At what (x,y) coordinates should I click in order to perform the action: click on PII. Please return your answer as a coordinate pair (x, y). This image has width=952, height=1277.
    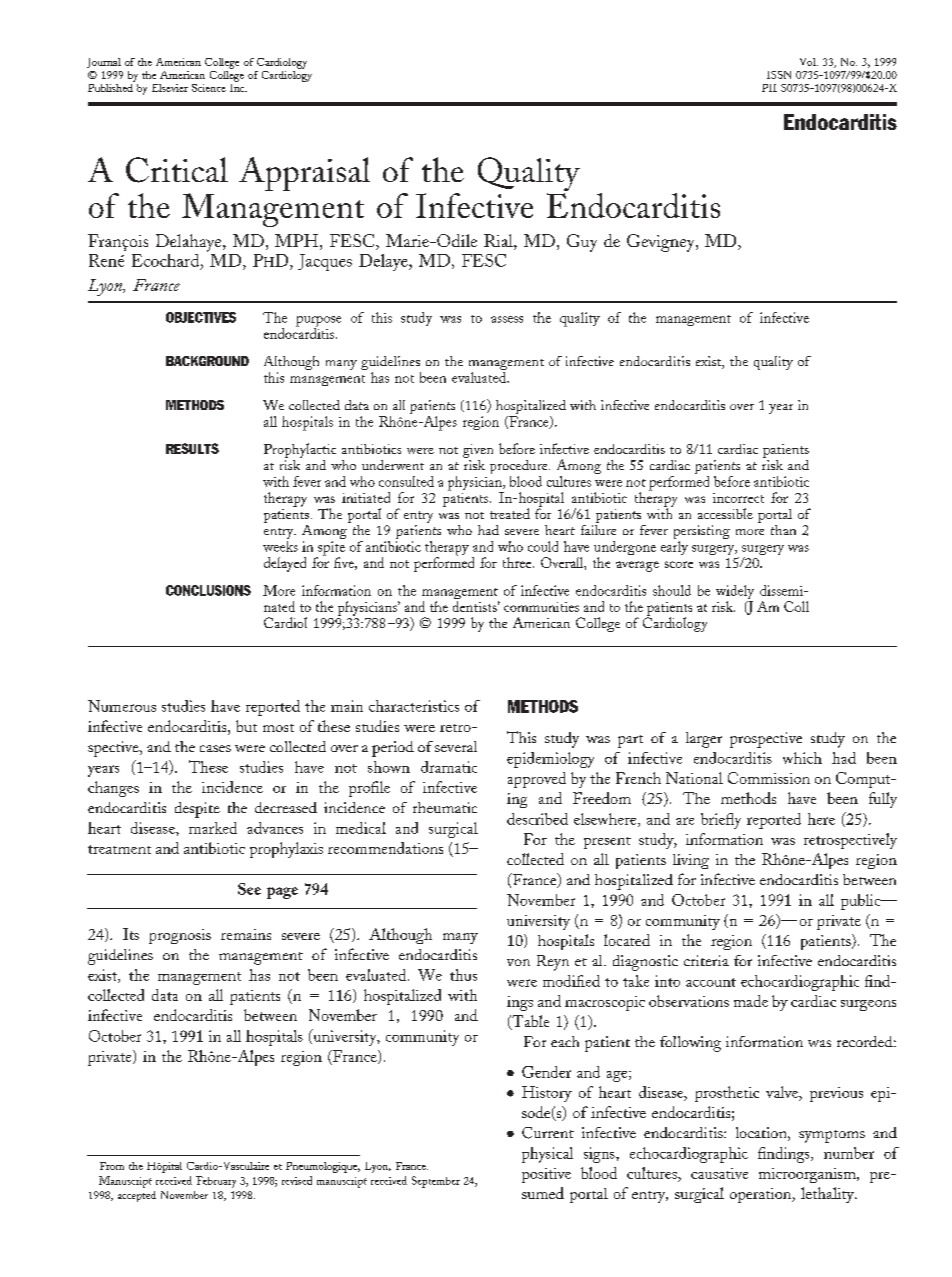
    Looking at the image, I should click on (769, 88).
